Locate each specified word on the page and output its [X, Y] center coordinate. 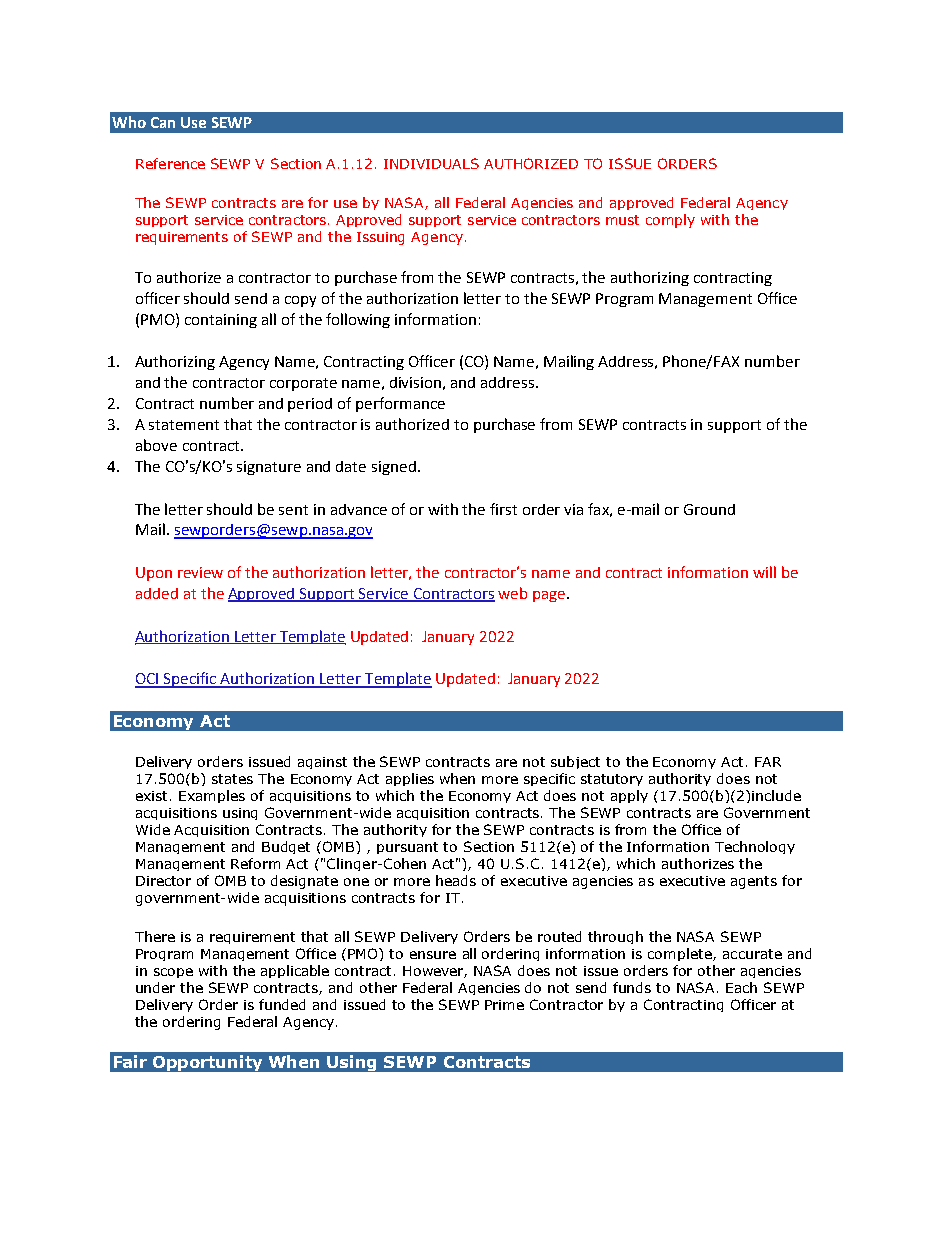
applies [410, 779]
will [764, 572]
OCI [148, 680]
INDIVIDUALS [431, 163]
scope [173, 973]
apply [629, 796]
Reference [170, 163]
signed [394, 468]
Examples [212, 796]
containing [221, 321]
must [622, 220]
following [358, 320]
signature [269, 468]
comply [670, 221]
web [512, 593]
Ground [709, 509]
